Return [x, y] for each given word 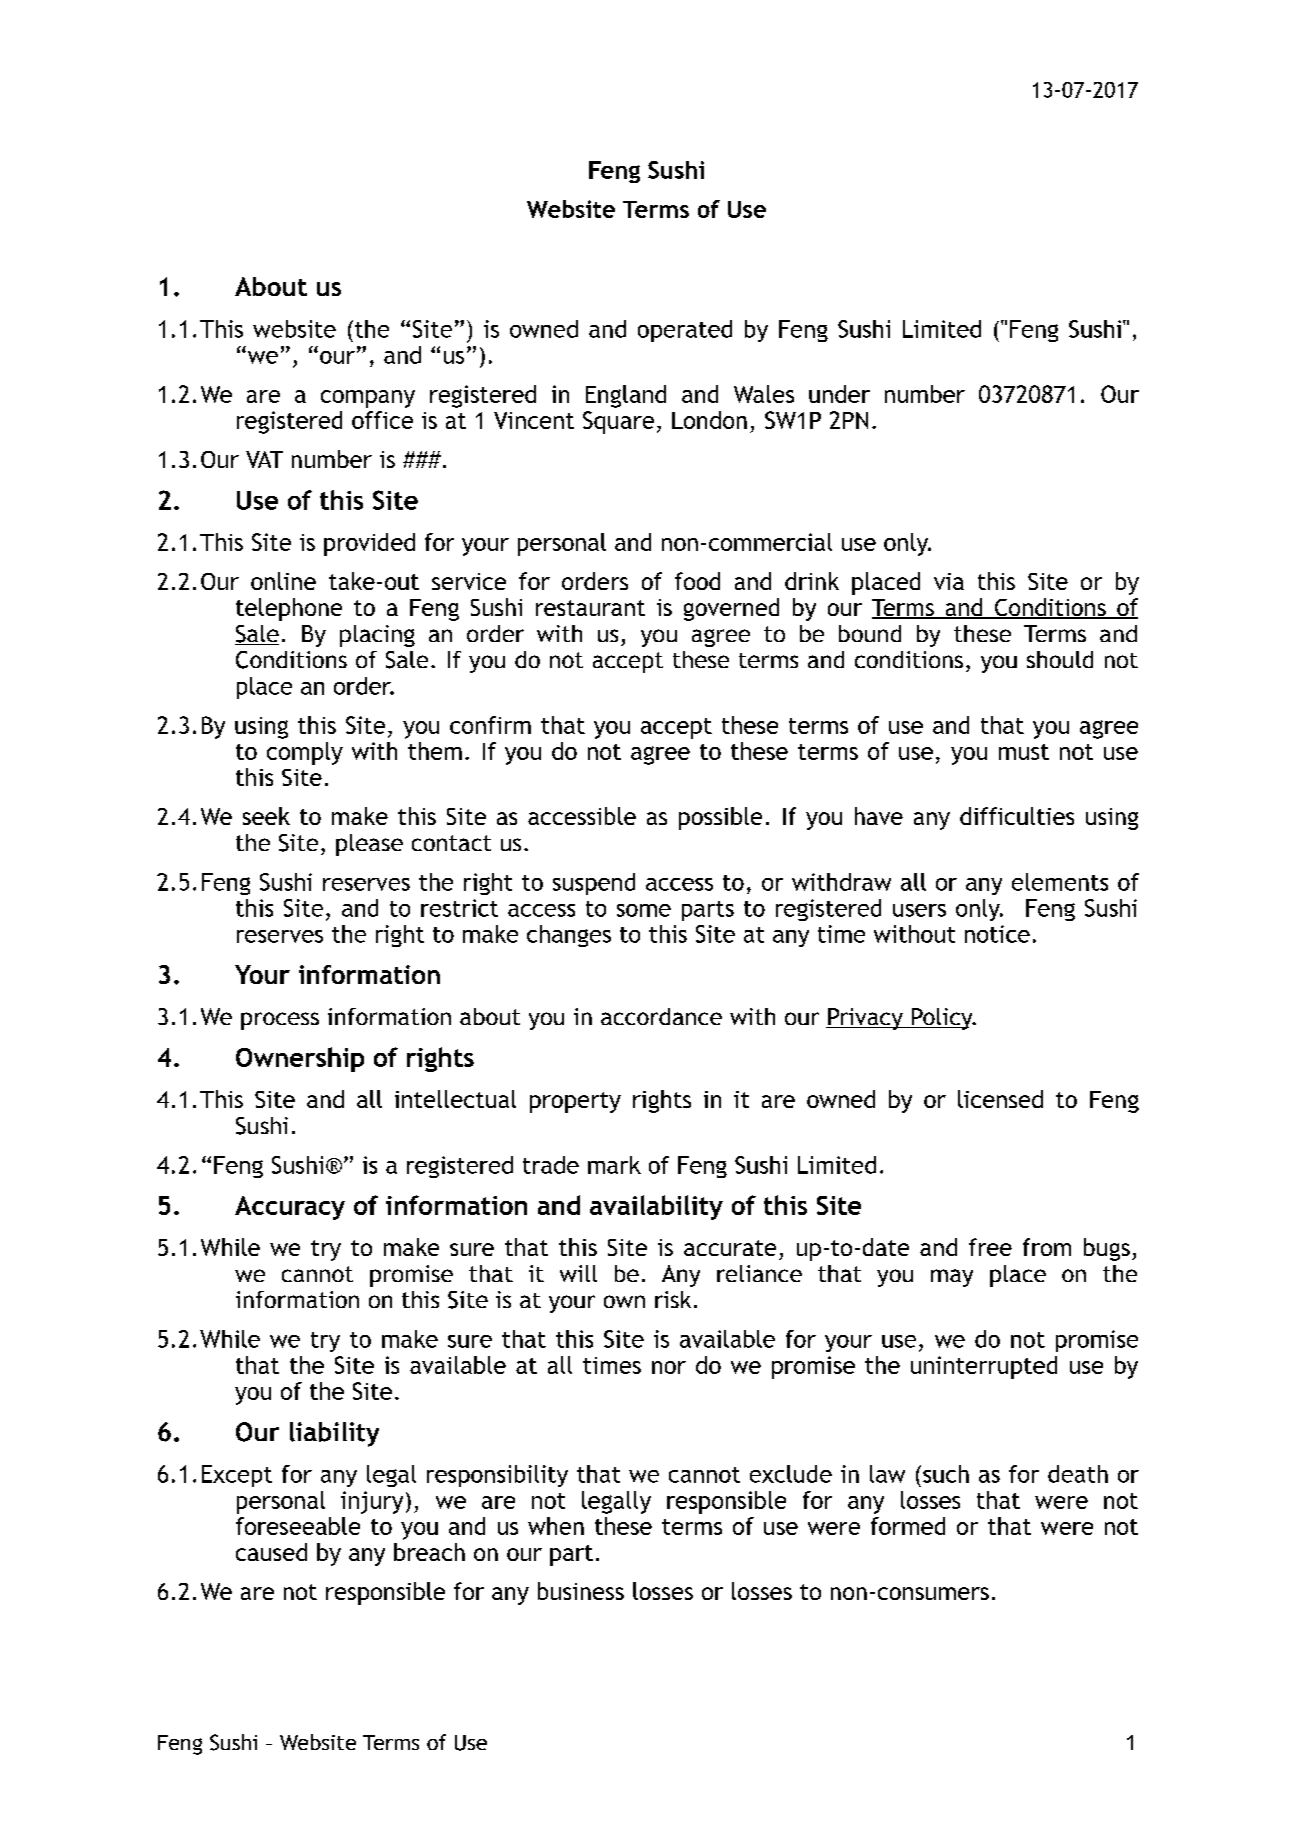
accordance [661, 1016]
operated [685, 331]
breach [429, 1552]
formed [908, 1526]
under [839, 394]
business [581, 1591]
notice [997, 934]
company [368, 399]
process [280, 1021]
